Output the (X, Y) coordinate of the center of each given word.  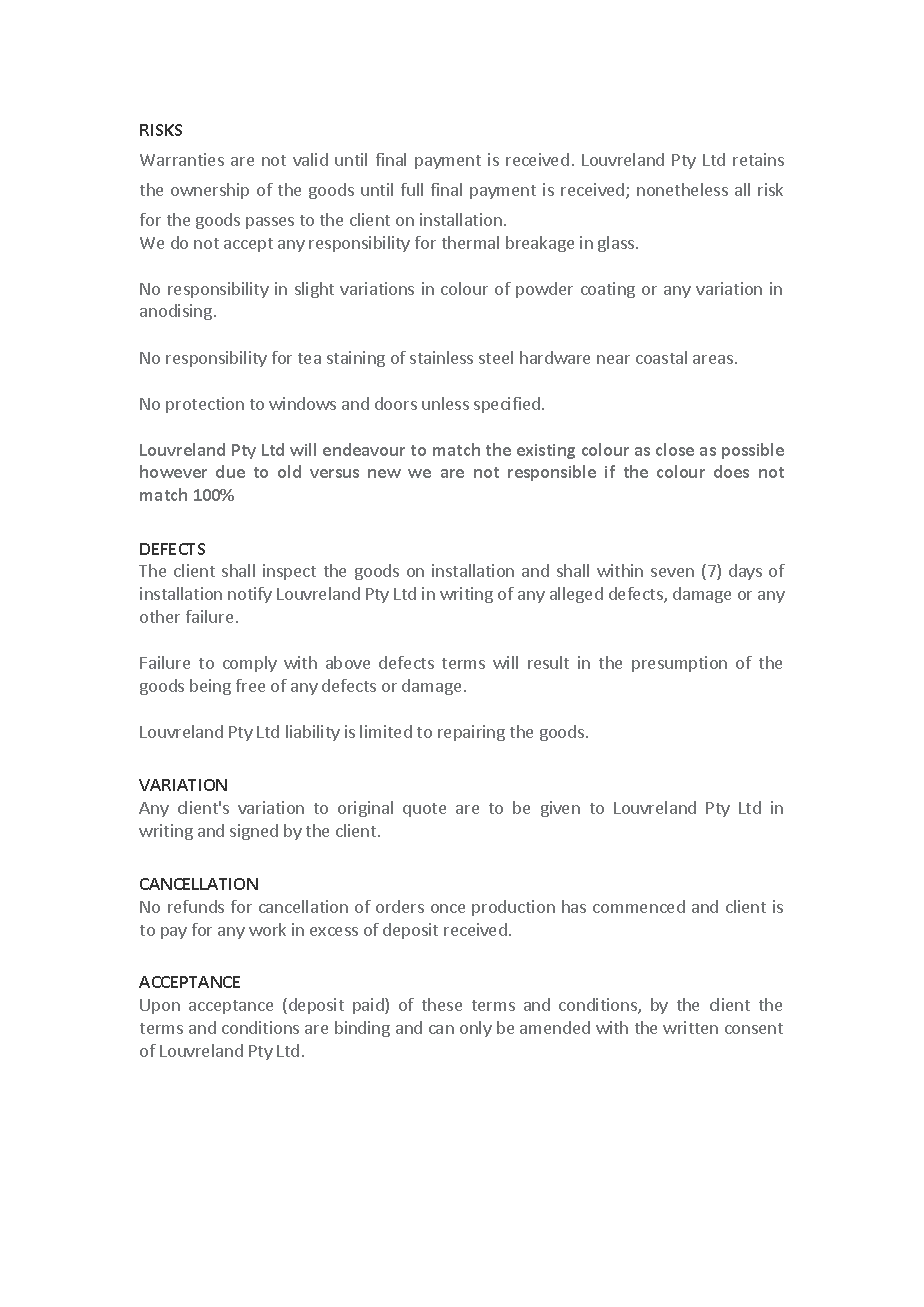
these (442, 1004)
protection (205, 405)
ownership (210, 191)
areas (713, 359)
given (560, 809)
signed (254, 832)
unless (445, 403)
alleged (576, 595)
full (412, 189)
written (690, 1027)
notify (250, 595)
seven (672, 572)
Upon (160, 1006)
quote (424, 810)
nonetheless (682, 189)
